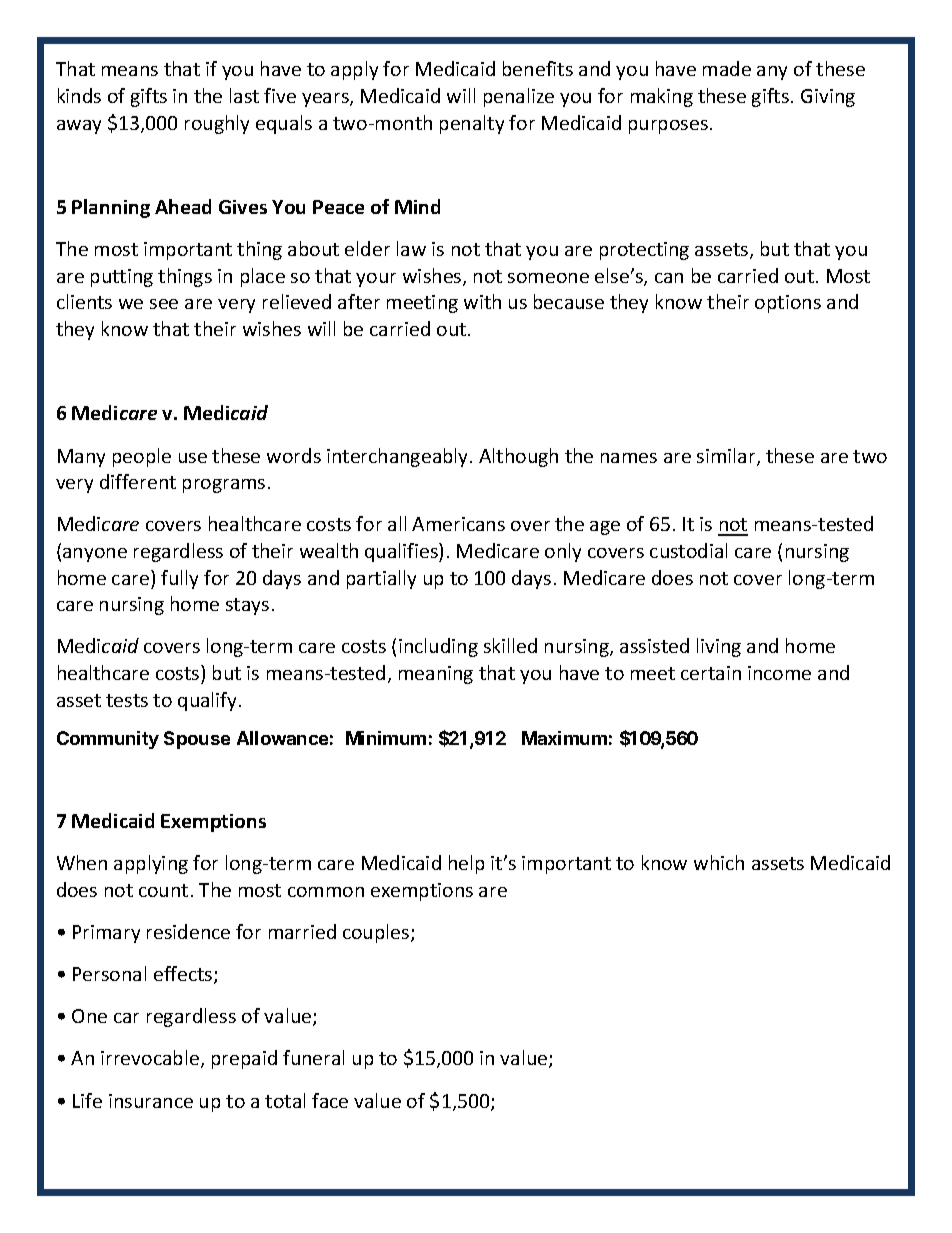  Describe the element at coordinates (386, 738) in the screenshot. I see `Minimum` at that location.
